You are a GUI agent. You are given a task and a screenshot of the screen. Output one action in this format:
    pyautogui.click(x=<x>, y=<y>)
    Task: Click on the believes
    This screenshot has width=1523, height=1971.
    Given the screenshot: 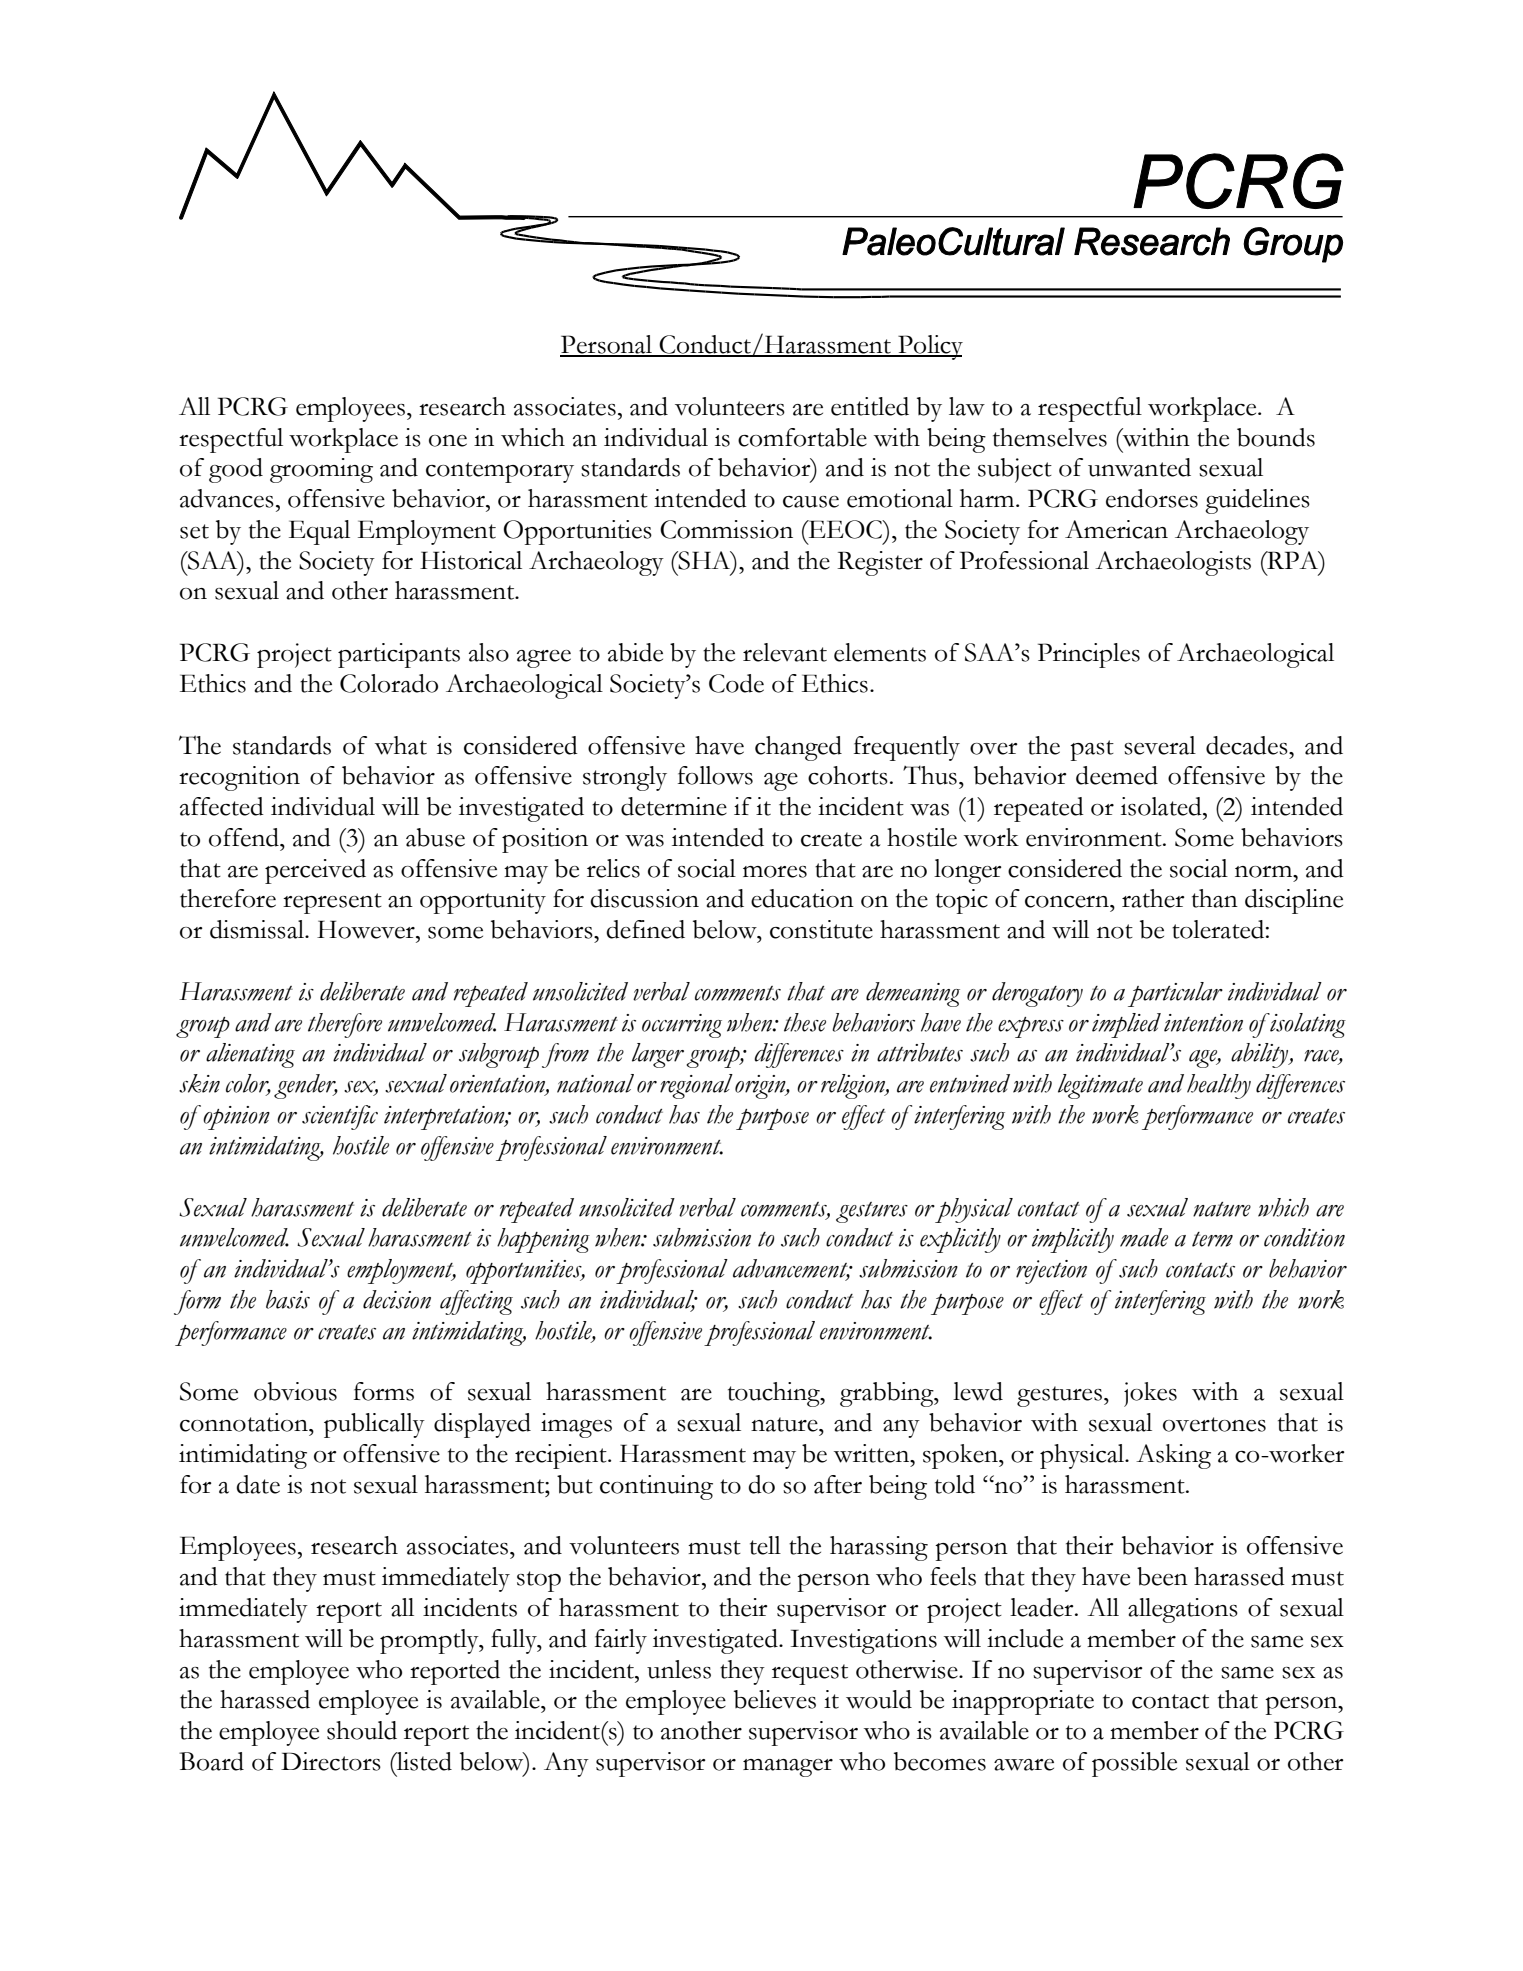 What is the action you would take?
    pyautogui.click(x=775, y=1699)
